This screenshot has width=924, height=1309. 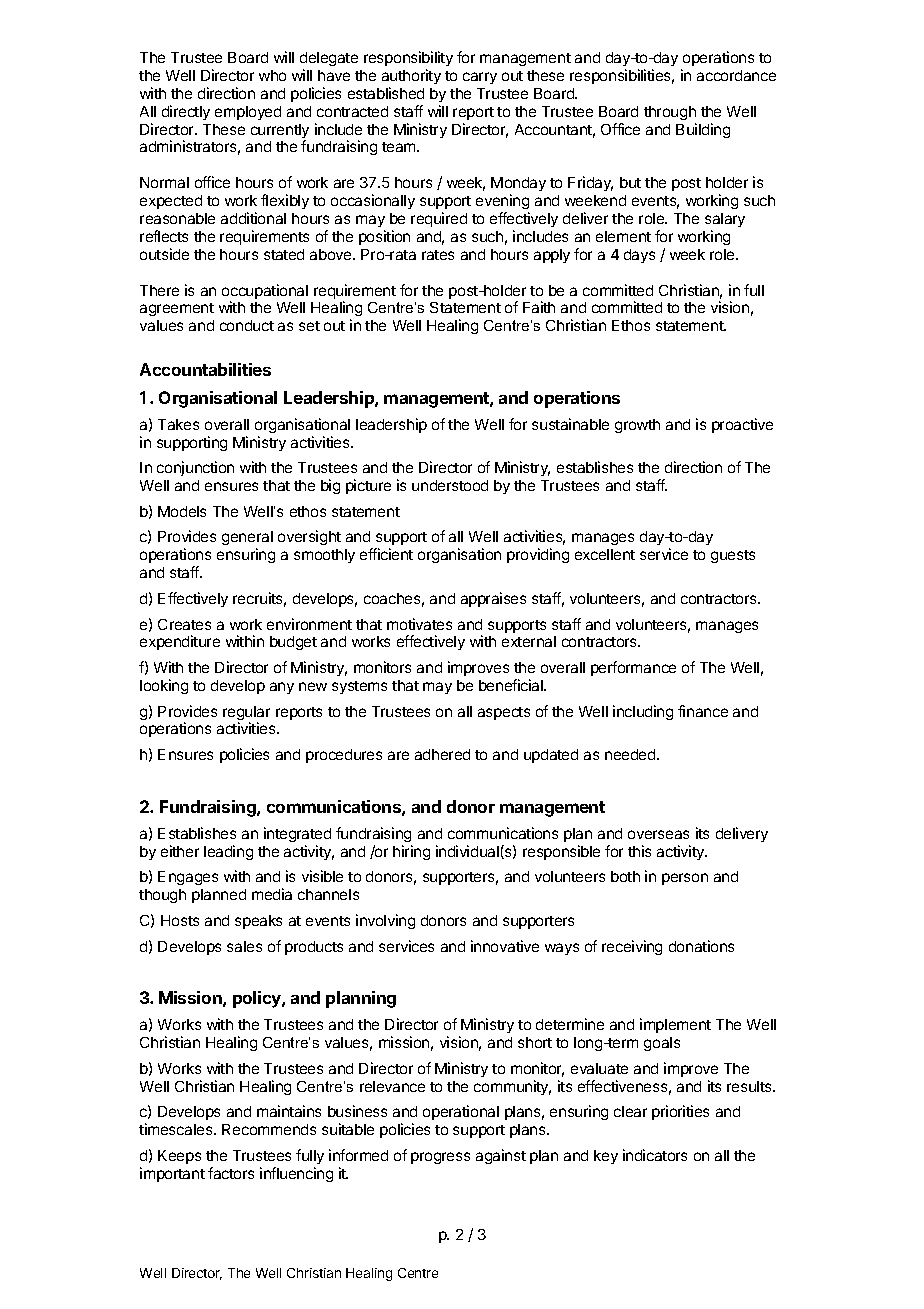 What do you see at coordinates (231, 1173) in the screenshot?
I see `factors` at bounding box center [231, 1173].
